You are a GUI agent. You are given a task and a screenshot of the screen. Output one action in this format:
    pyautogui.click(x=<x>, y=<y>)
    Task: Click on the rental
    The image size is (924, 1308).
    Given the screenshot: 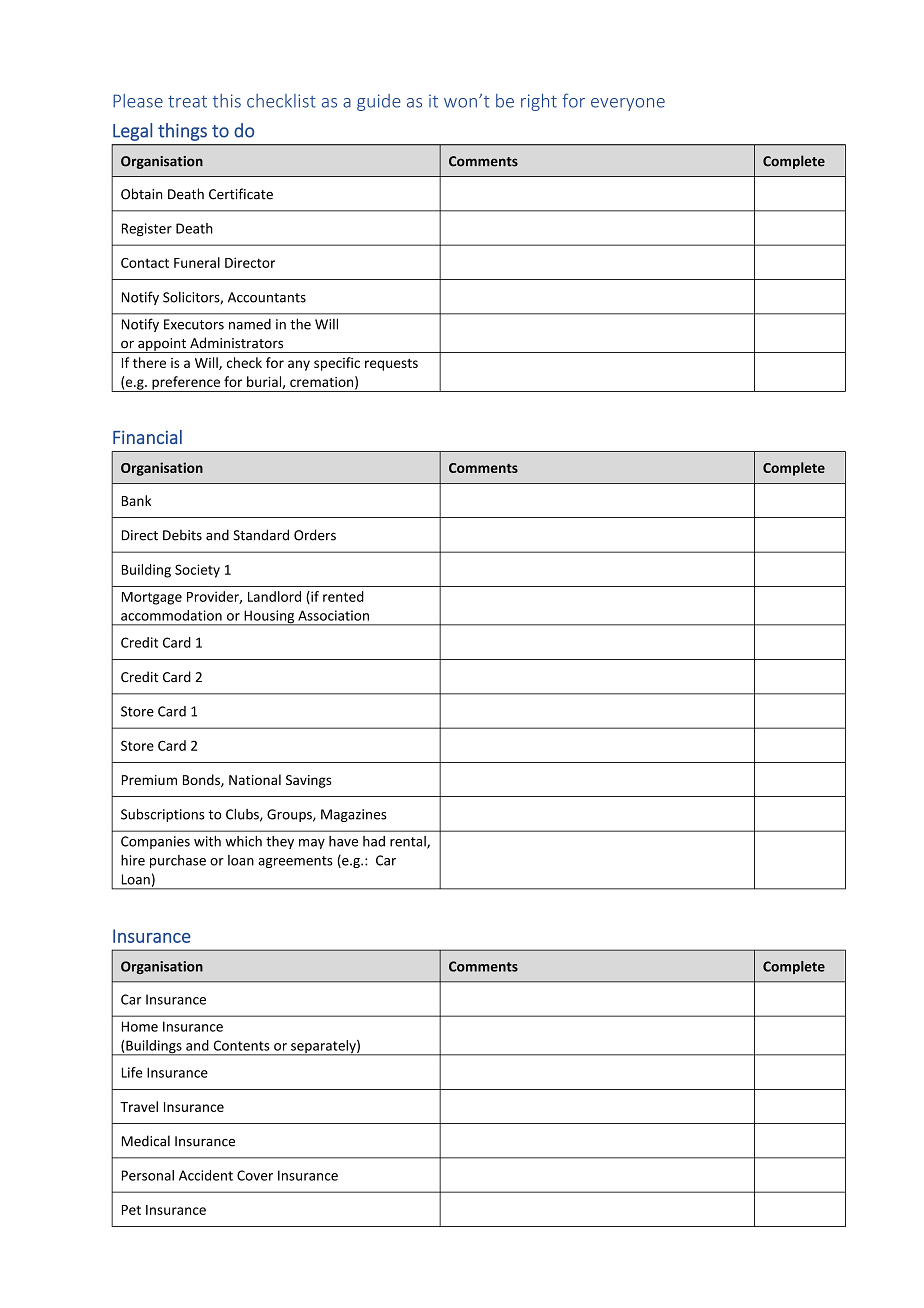 What is the action you would take?
    pyautogui.click(x=409, y=842)
